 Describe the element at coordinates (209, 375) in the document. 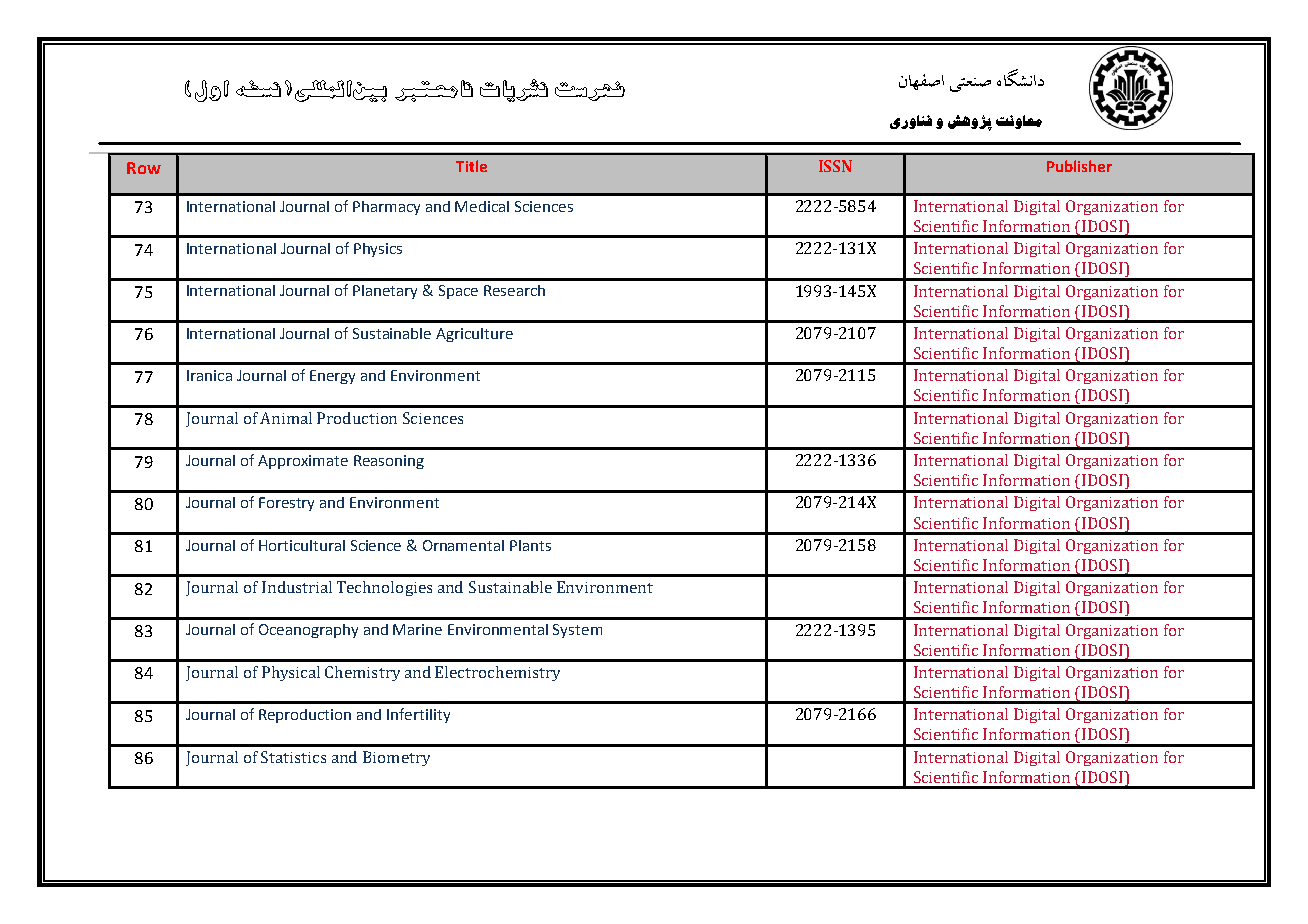

I see `Iranica` at that location.
